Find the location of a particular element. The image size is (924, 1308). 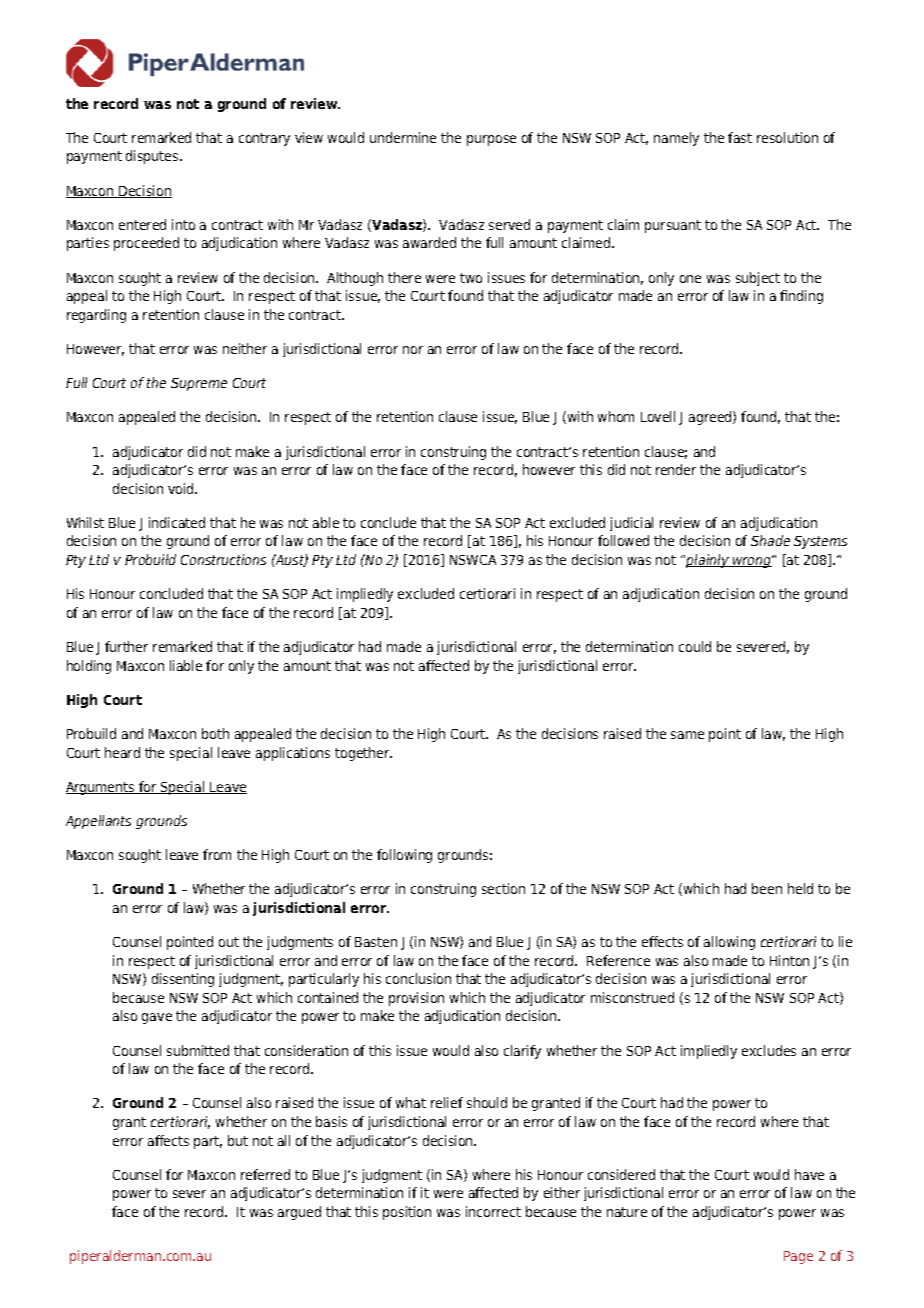

referred is located at coordinates (265, 1174).
